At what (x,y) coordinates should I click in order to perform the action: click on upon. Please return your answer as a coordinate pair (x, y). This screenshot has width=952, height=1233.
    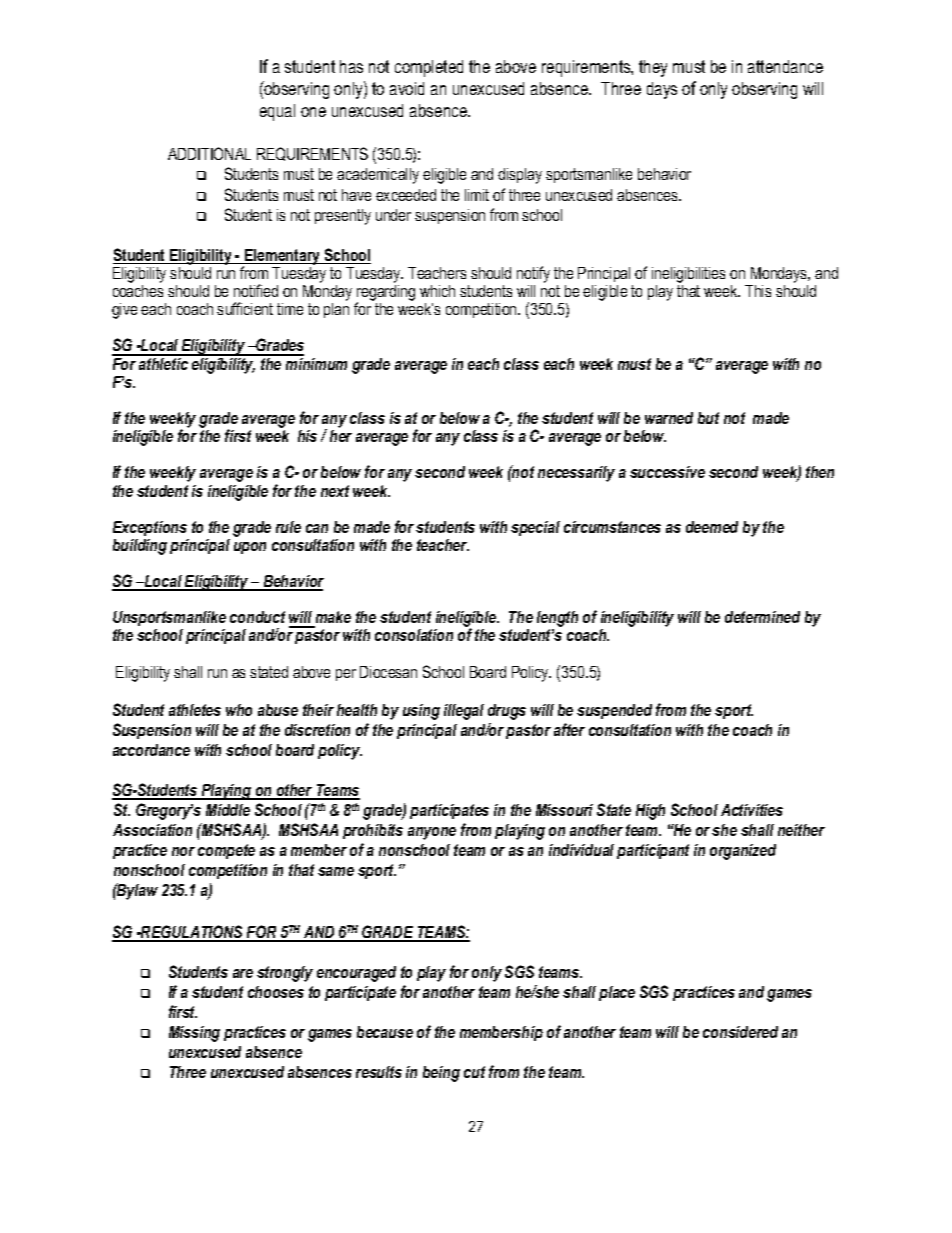
    Looking at the image, I should click on (250, 548).
